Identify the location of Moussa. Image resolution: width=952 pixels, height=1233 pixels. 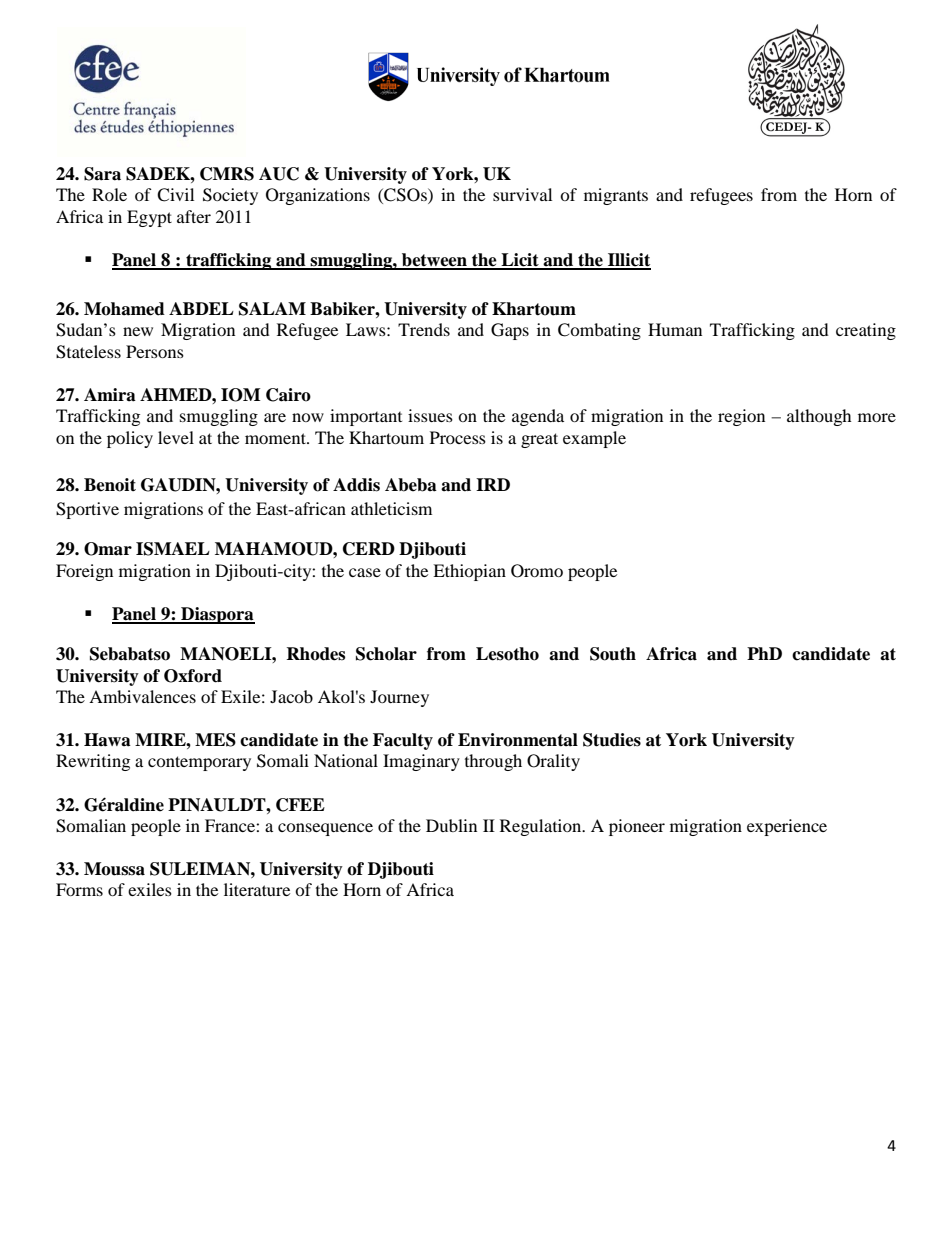
(114, 869).
